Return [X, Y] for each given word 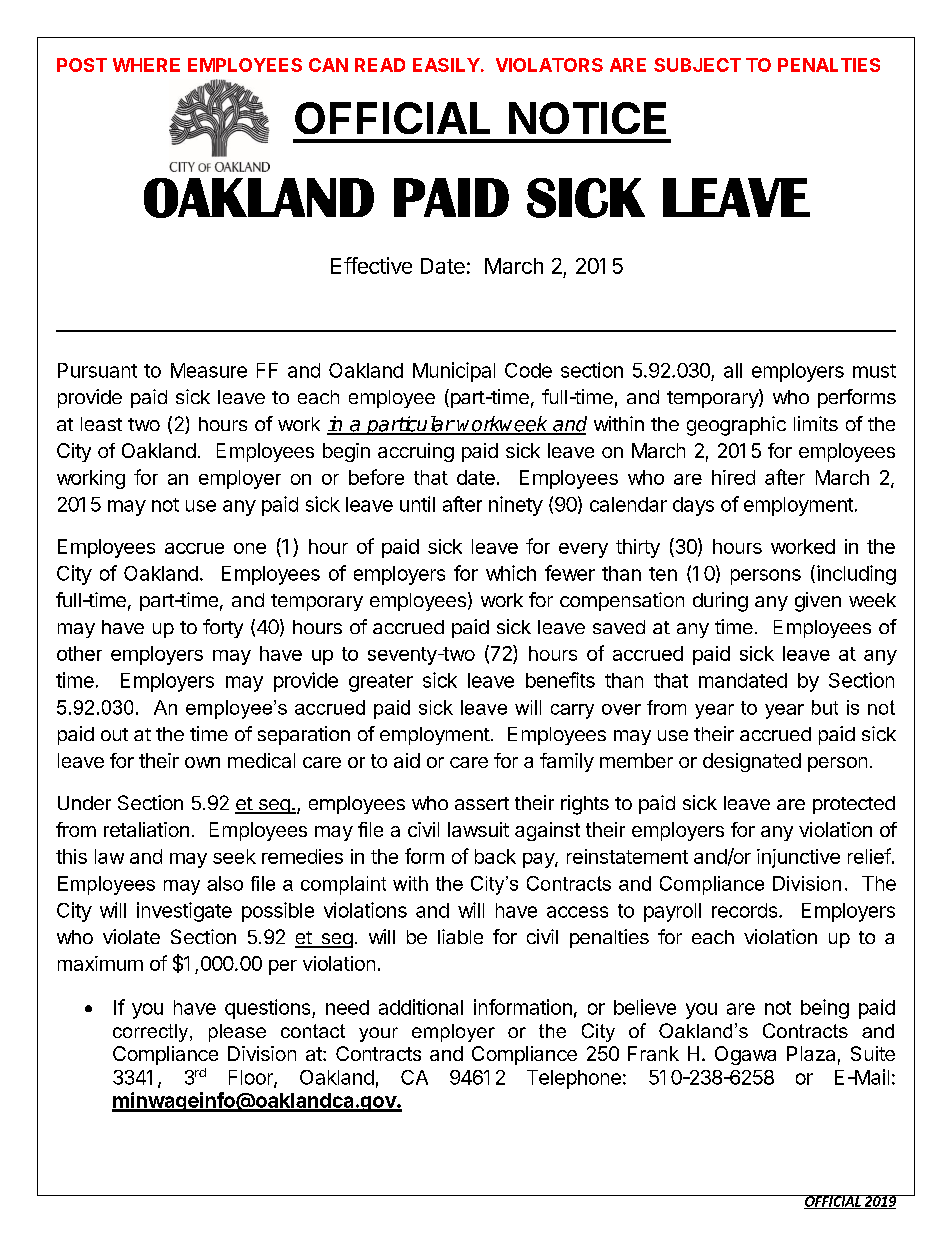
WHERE [146, 65]
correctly [152, 1033]
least [101, 424]
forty [223, 628]
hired [733, 477]
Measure [209, 370]
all [733, 370]
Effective [371, 265]
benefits [560, 680]
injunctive [798, 858]
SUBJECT [697, 65]
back [495, 856]
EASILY [446, 65]
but [825, 707]
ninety [516, 506]
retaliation [146, 829]
